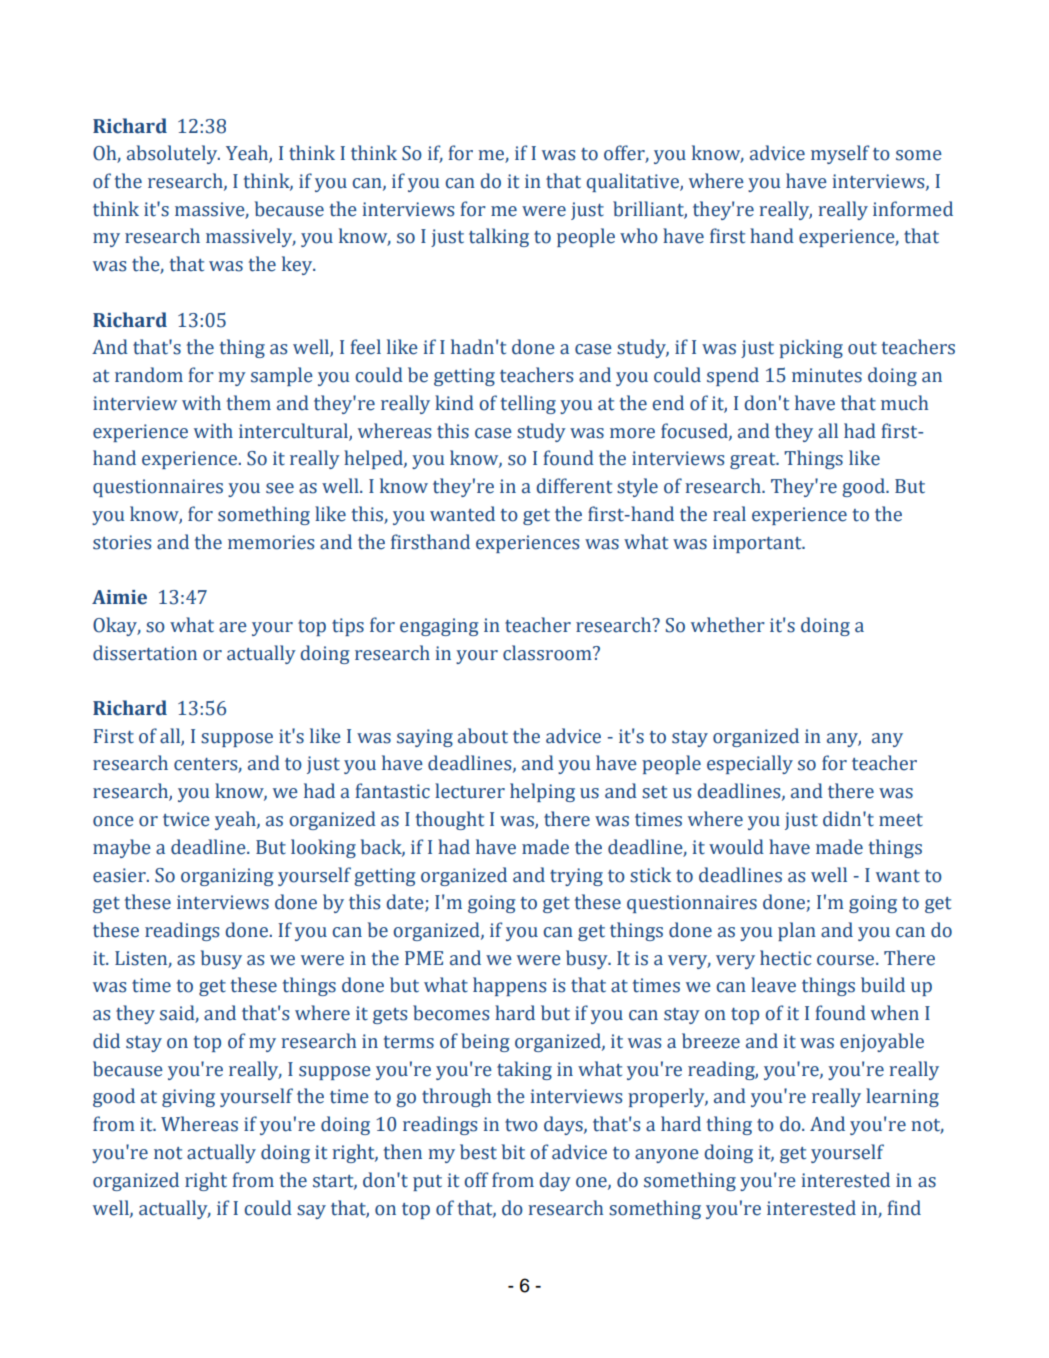 The image size is (1049, 1358). Describe the element at coordinates (249, 403) in the screenshot. I see `them` at that location.
